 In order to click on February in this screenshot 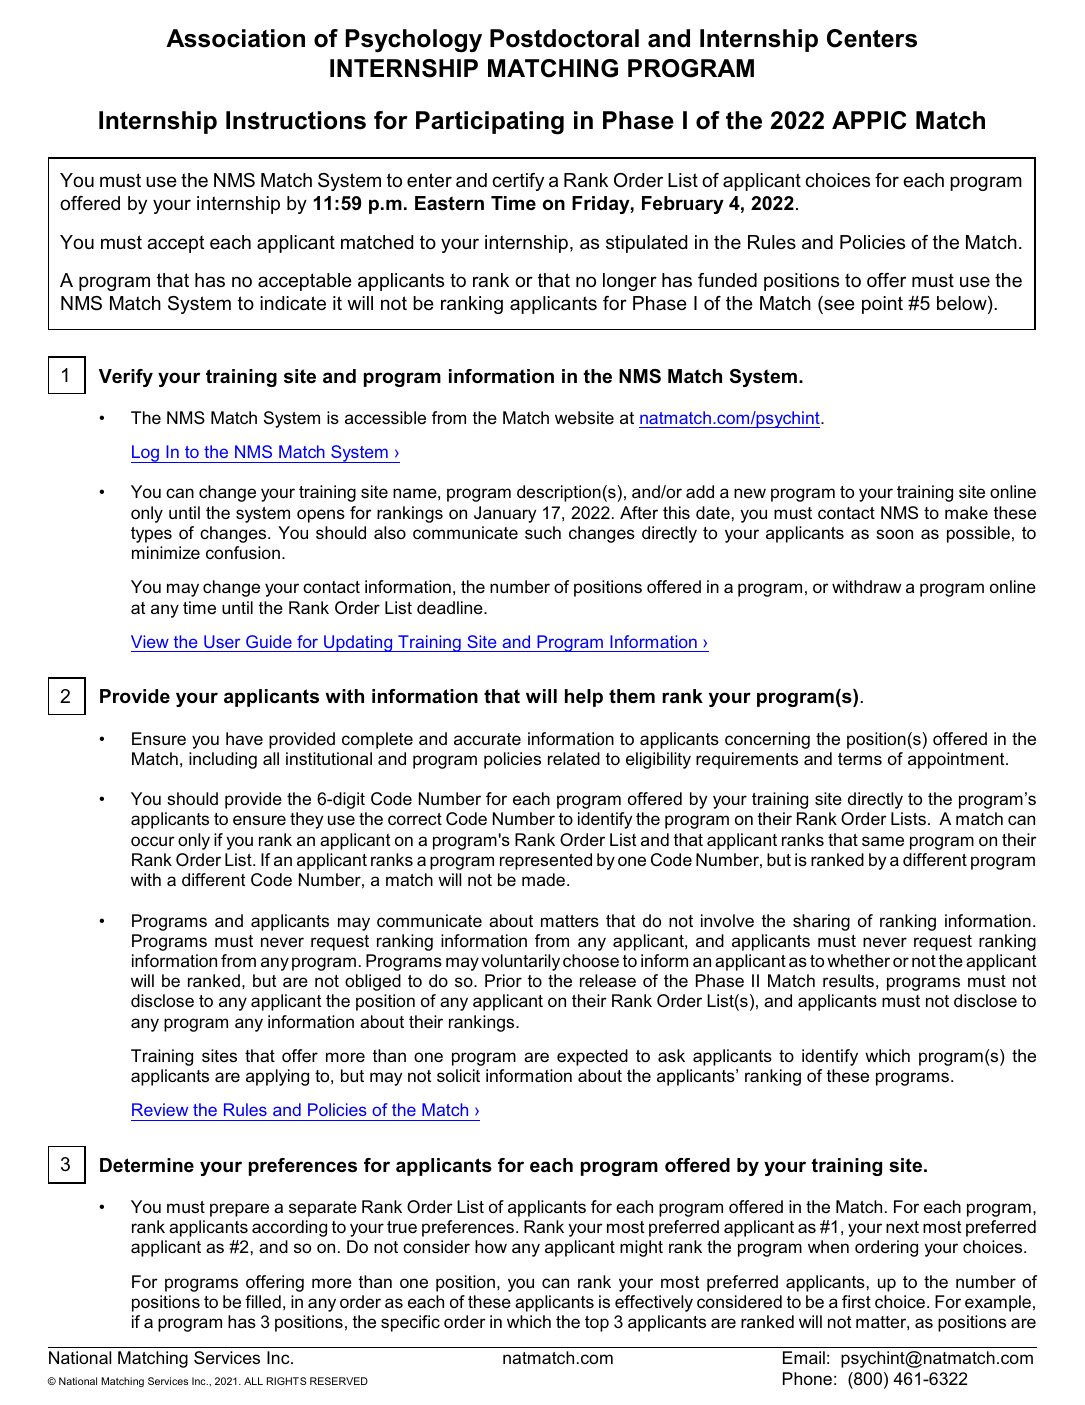, I will do `click(683, 205)`.
